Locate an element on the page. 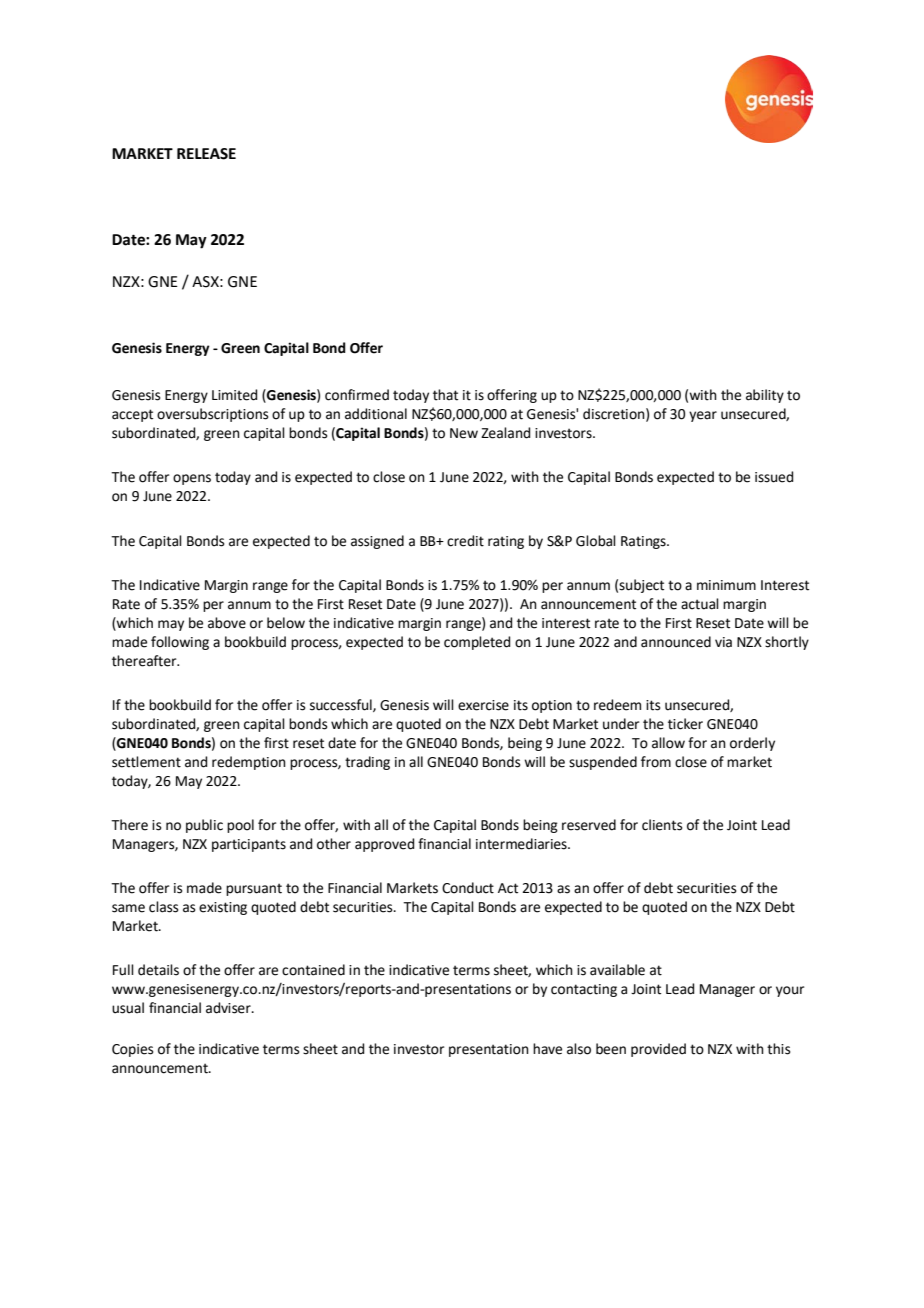 The image size is (924, 1308). adviser is located at coordinates (229, 1008).
